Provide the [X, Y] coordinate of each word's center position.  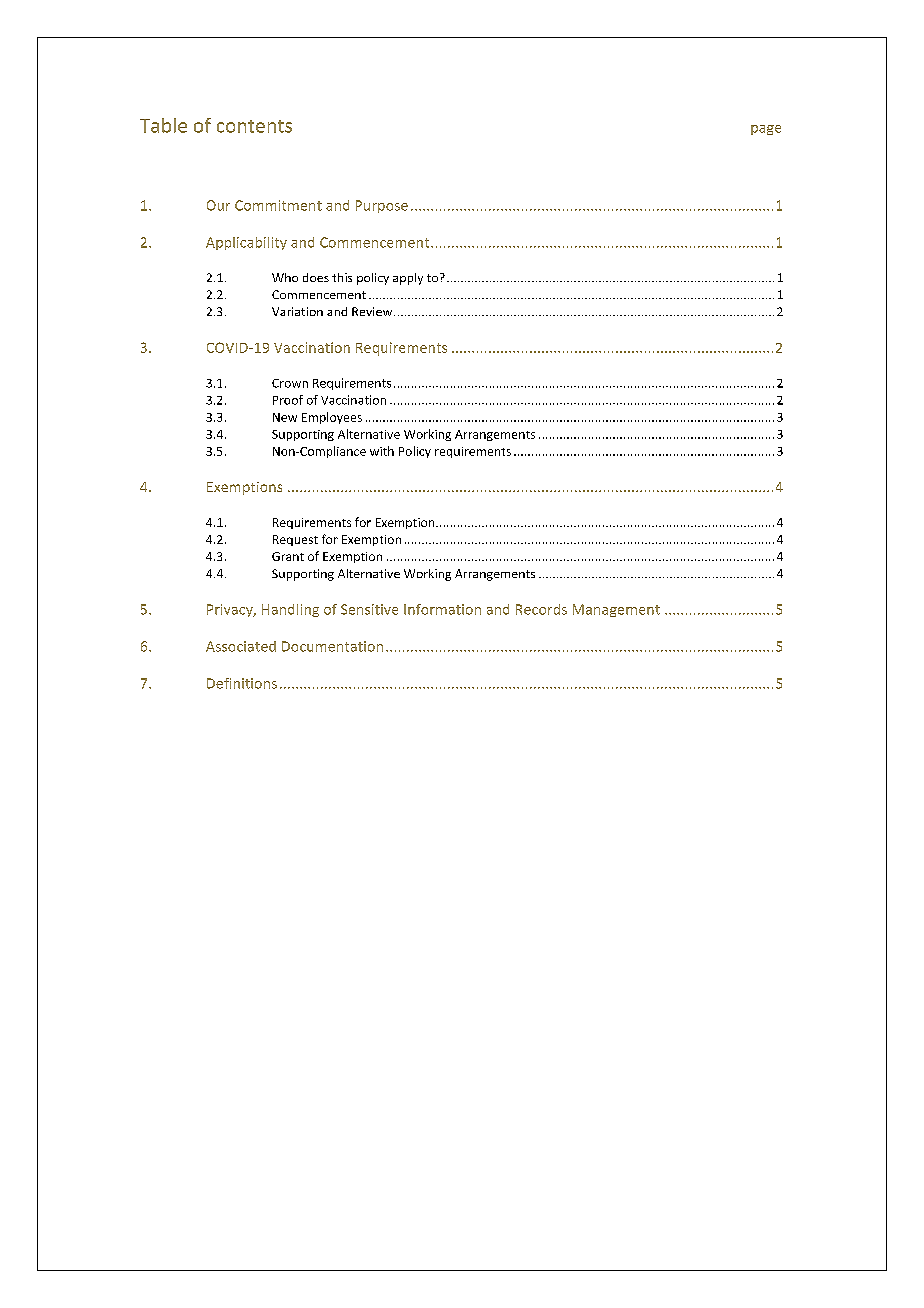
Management [616, 610]
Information [442, 609]
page [766, 130]
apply [408, 279]
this [342, 277]
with [382, 451]
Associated [241, 646]
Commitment [278, 205]
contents [254, 126]
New [285, 417]
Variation [297, 311]
